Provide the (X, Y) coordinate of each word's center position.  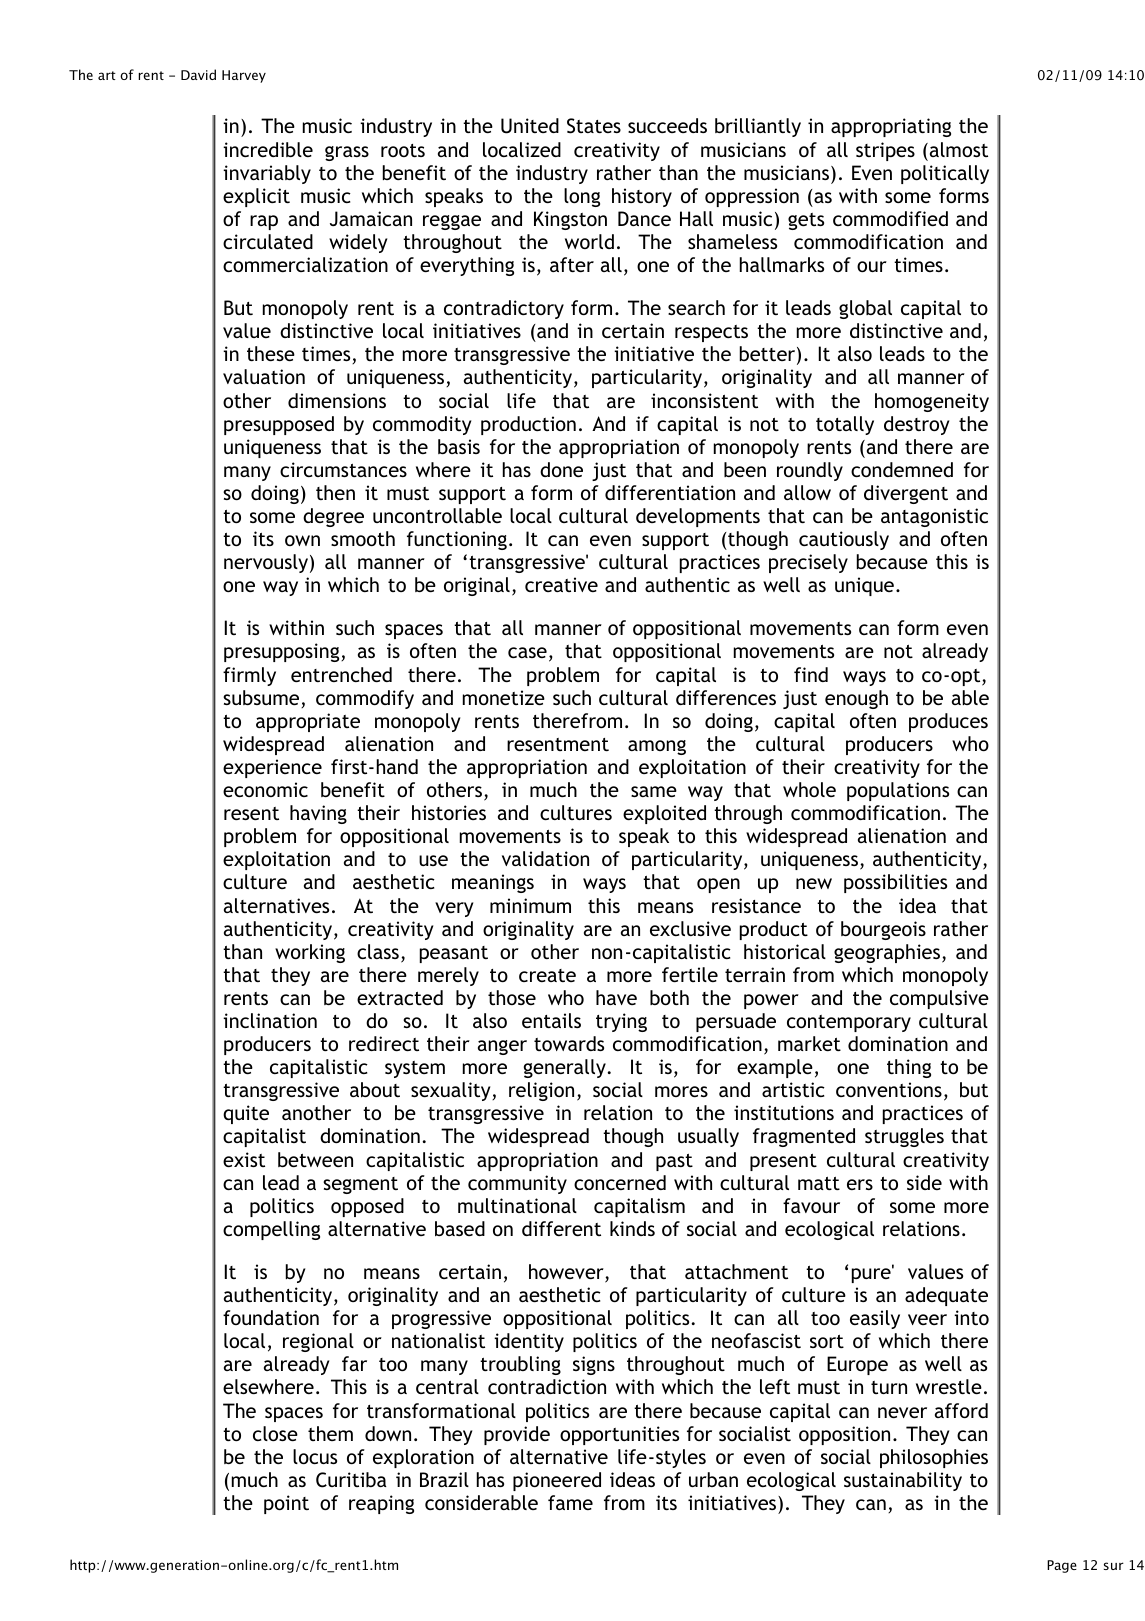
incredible (268, 149)
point (286, 1504)
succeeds (667, 125)
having (318, 814)
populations (898, 791)
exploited (664, 814)
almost (957, 149)
